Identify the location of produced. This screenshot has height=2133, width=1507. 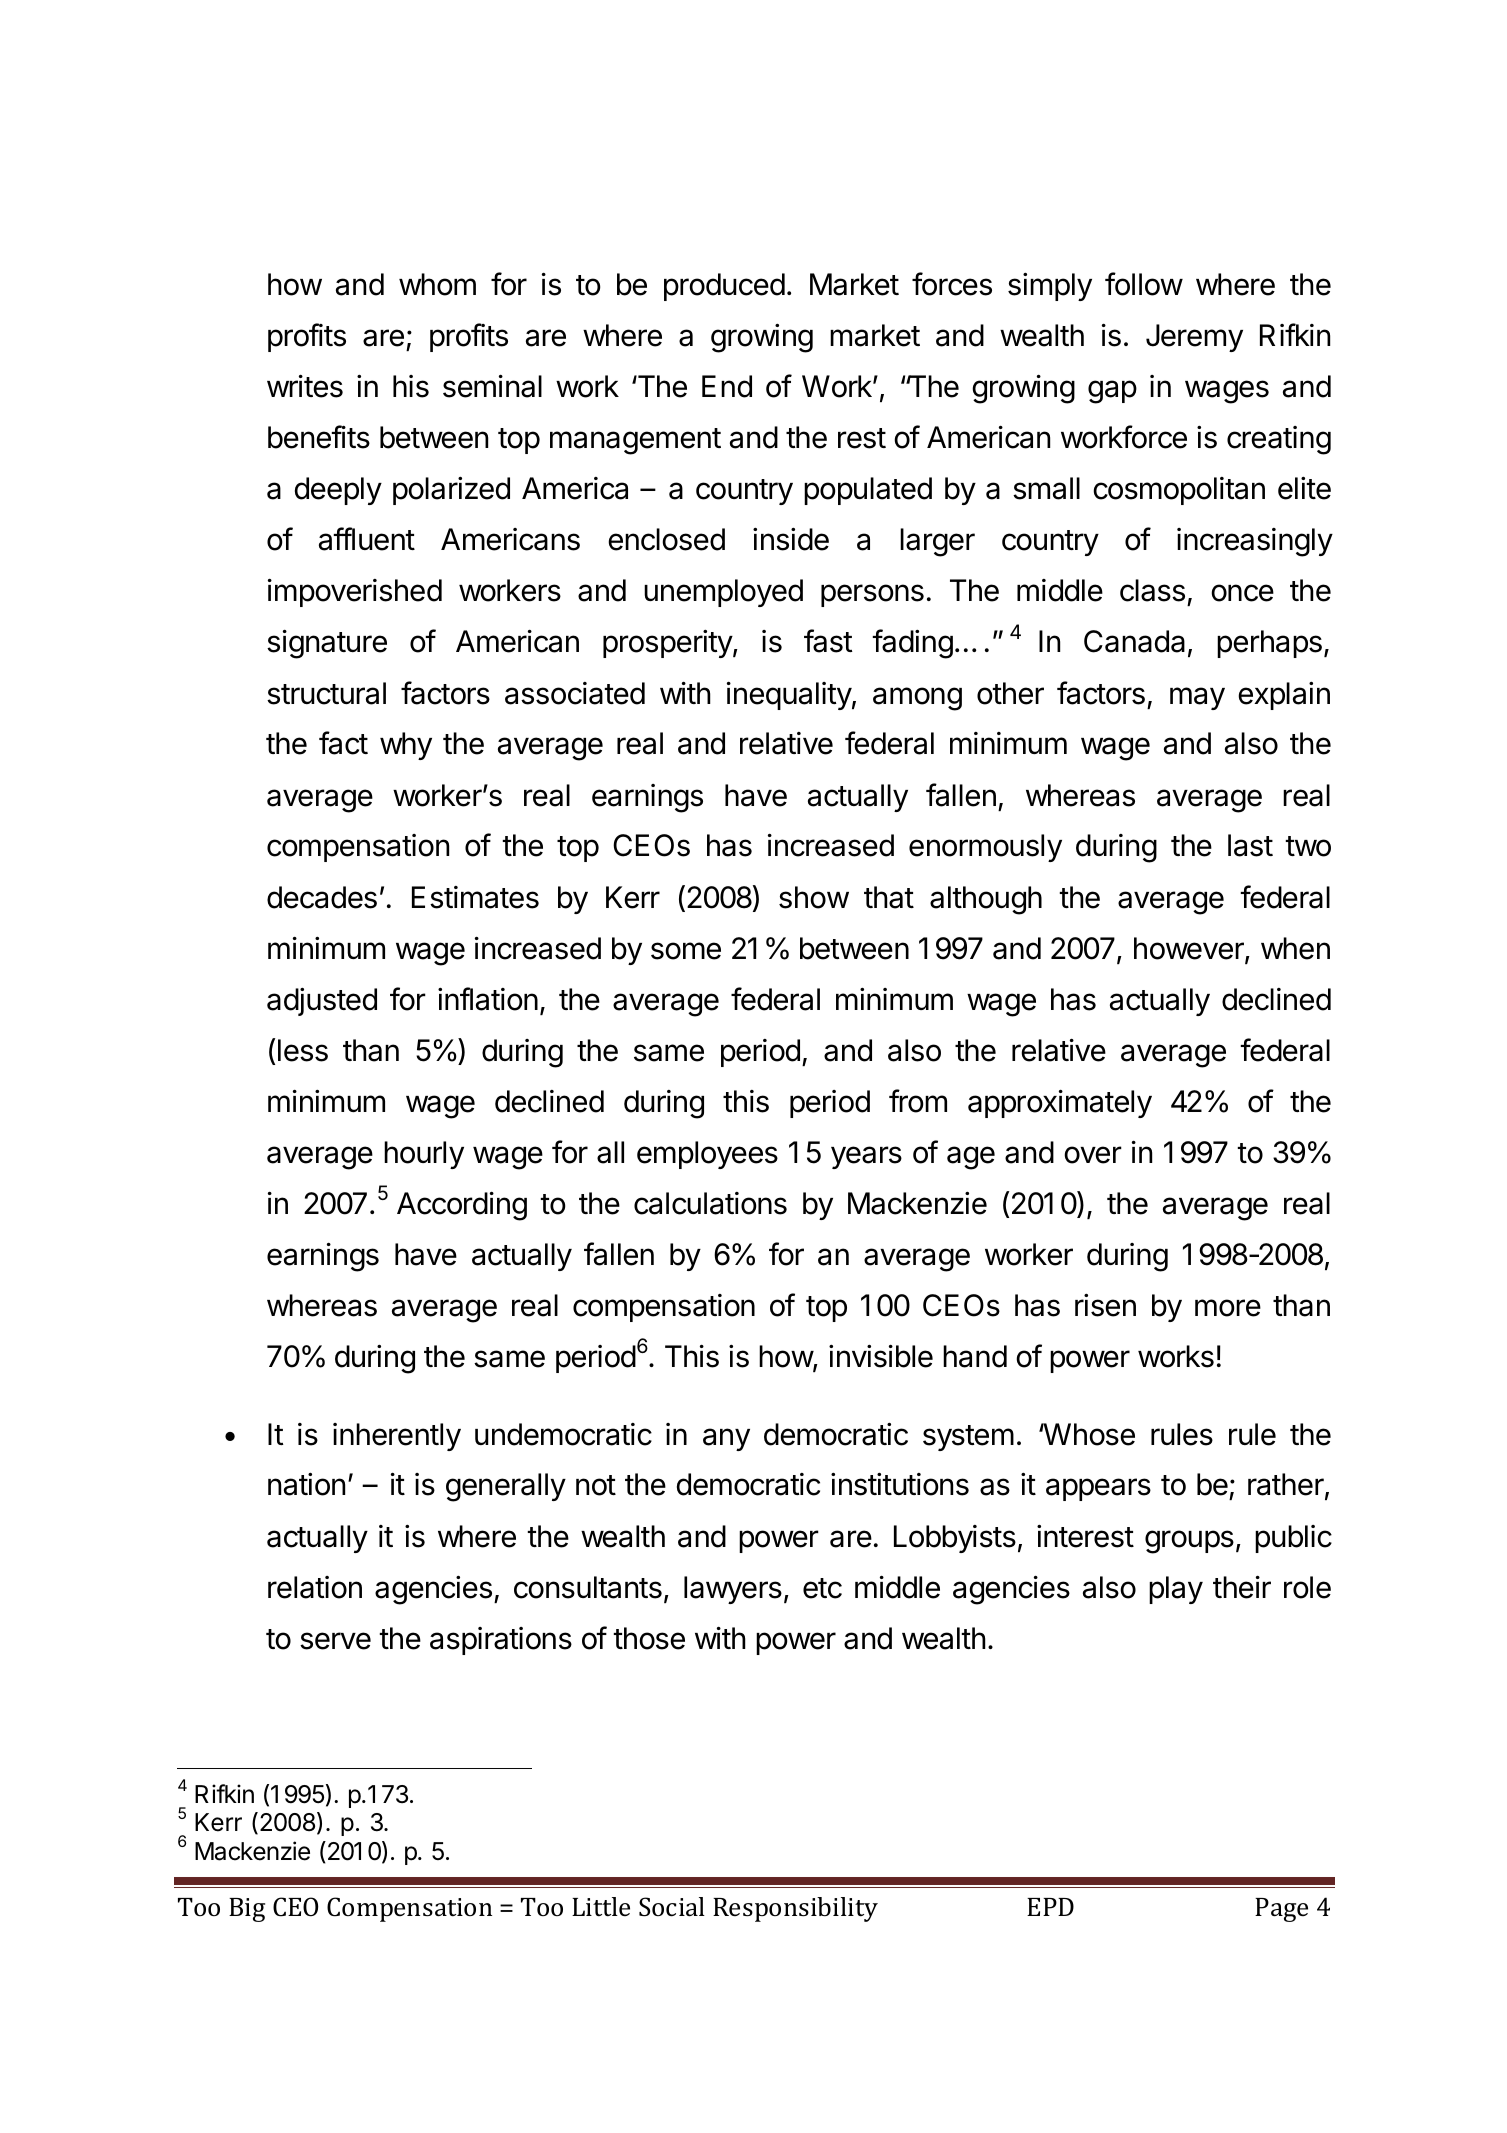
(724, 287).
